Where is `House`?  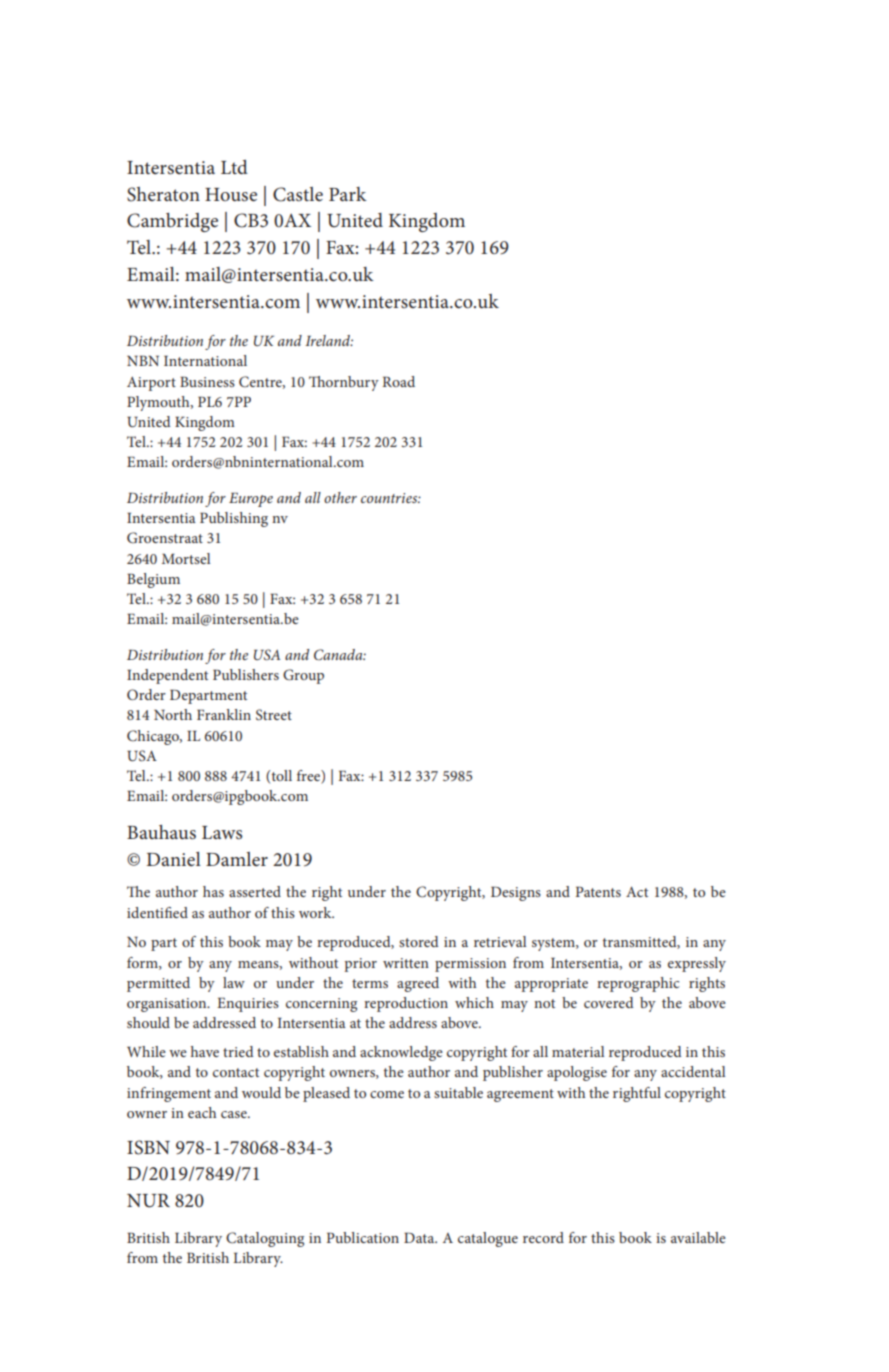 House is located at coordinates (231, 195).
